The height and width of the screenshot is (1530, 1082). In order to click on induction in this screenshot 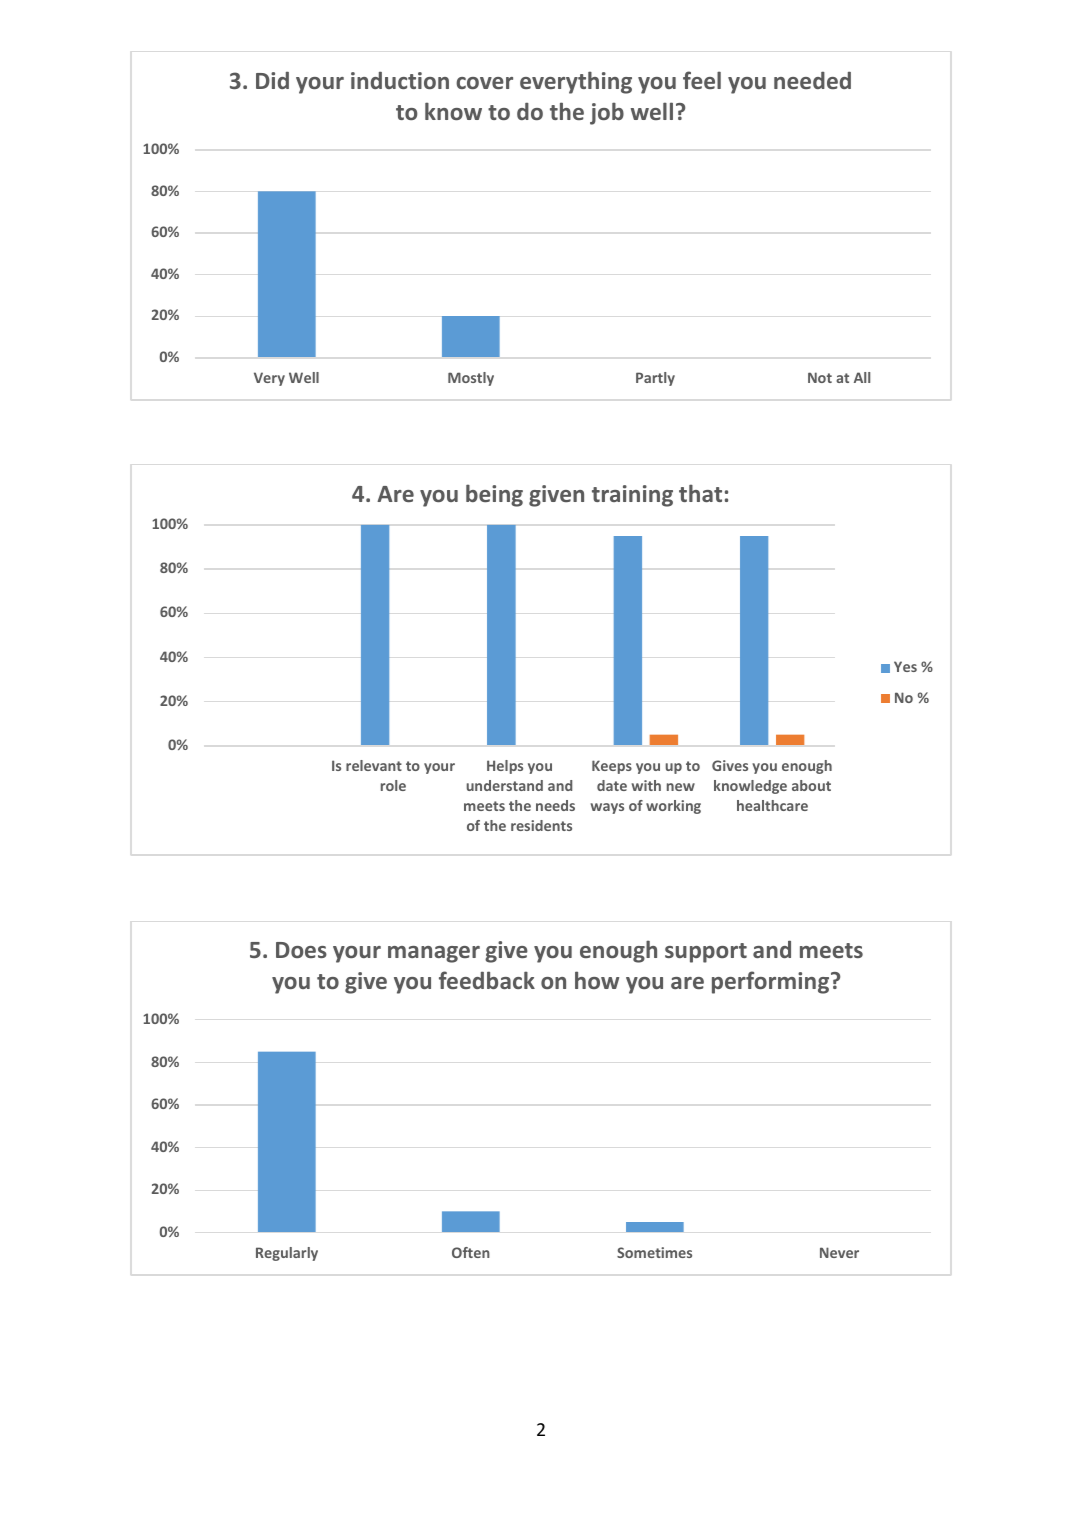, I will do `click(400, 80)`.
